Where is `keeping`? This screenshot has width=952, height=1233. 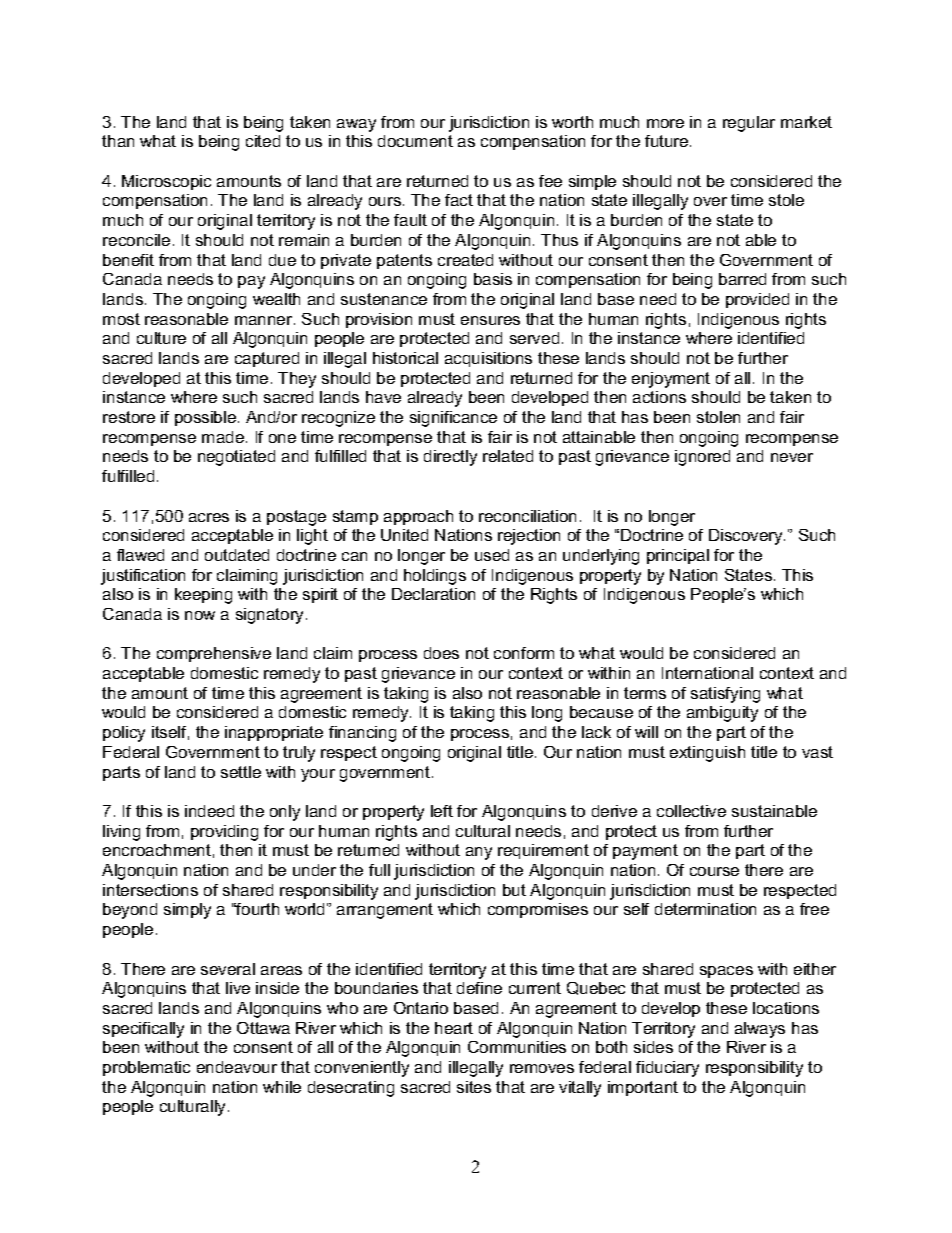
keeping is located at coordinates (203, 596).
